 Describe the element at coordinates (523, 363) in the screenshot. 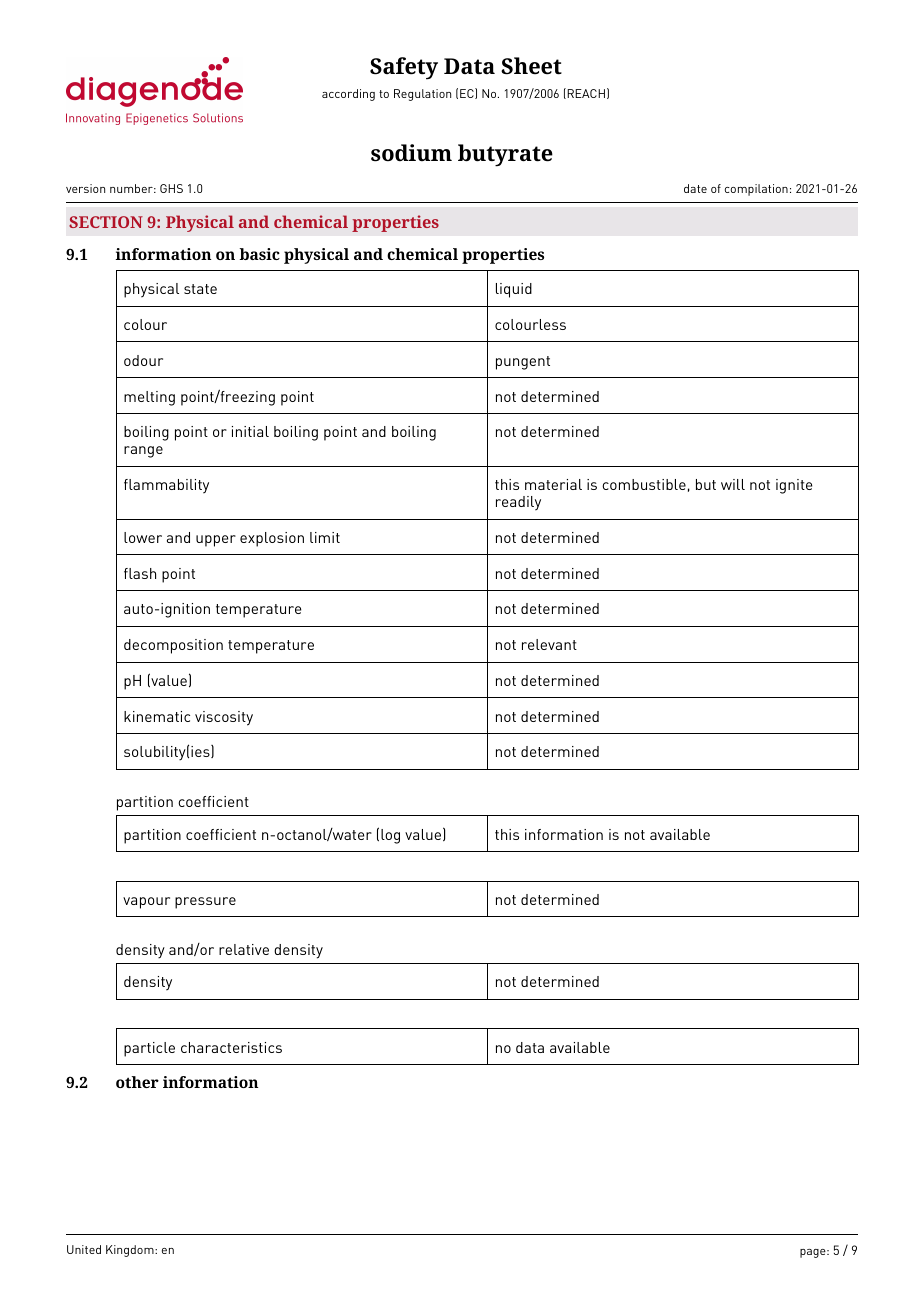

I see `pungent` at that location.
